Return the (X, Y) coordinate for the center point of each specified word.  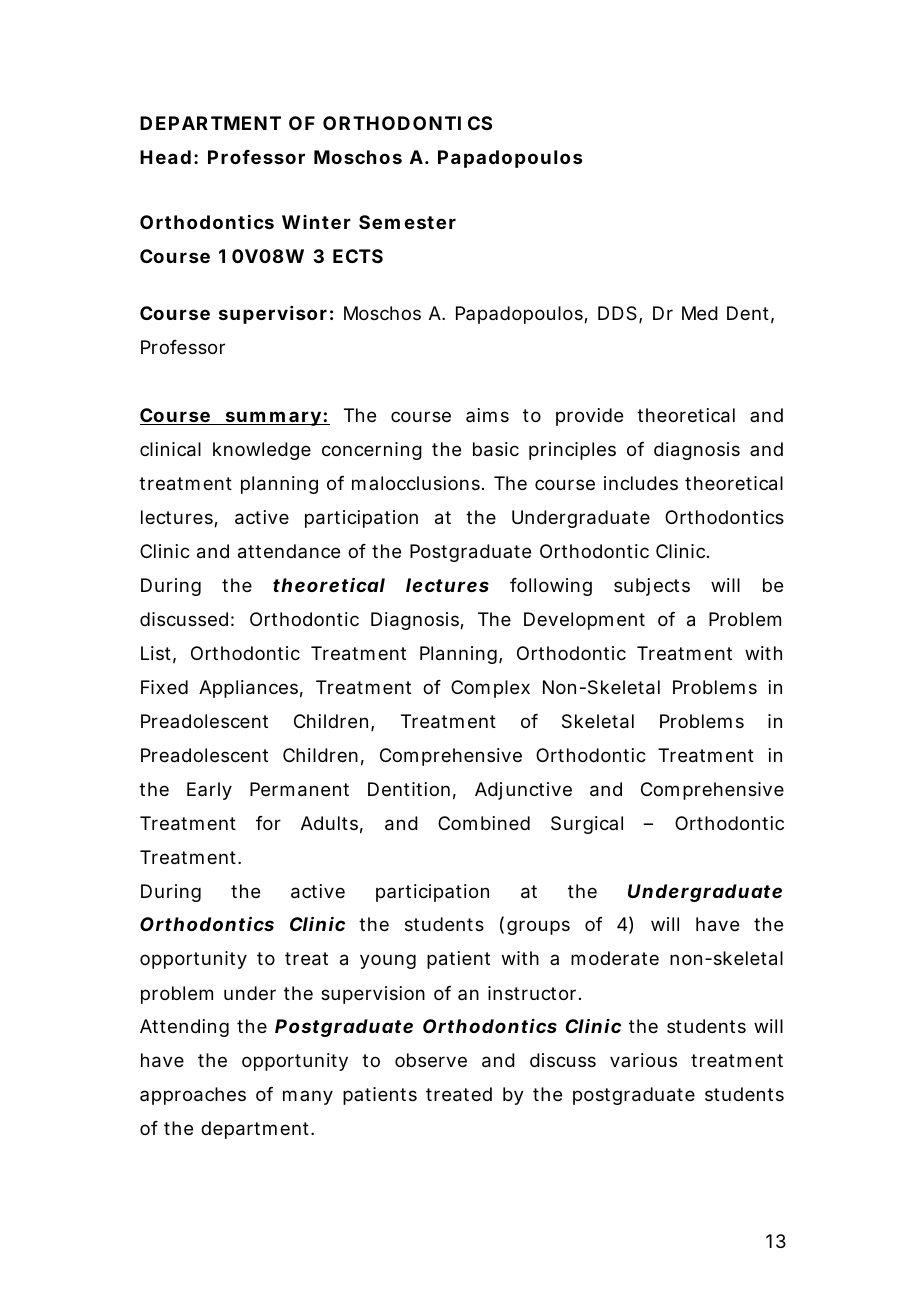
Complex (490, 689)
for (268, 823)
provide (589, 417)
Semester (407, 222)
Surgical (587, 825)
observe (431, 1060)
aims (487, 415)
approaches (193, 1096)
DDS (617, 313)
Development (584, 621)
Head (165, 157)
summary (272, 418)
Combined (484, 823)
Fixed (164, 687)
